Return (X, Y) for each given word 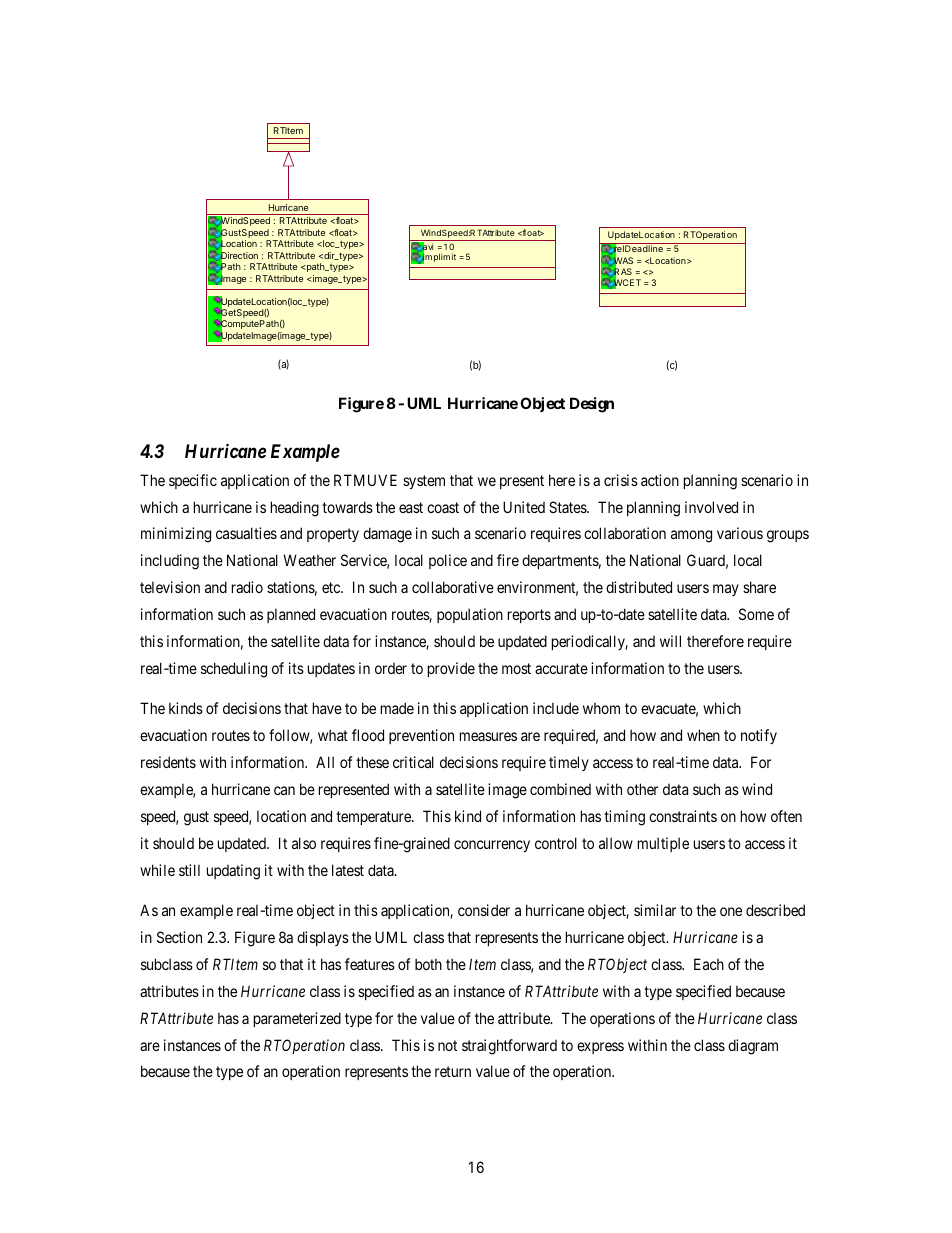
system (424, 482)
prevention (421, 736)
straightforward (509, 1047)
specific (193, 481)
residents (168, 762)
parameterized (297, 1019)
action (660, 480)
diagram (753, 1047)
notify (759, 736)
